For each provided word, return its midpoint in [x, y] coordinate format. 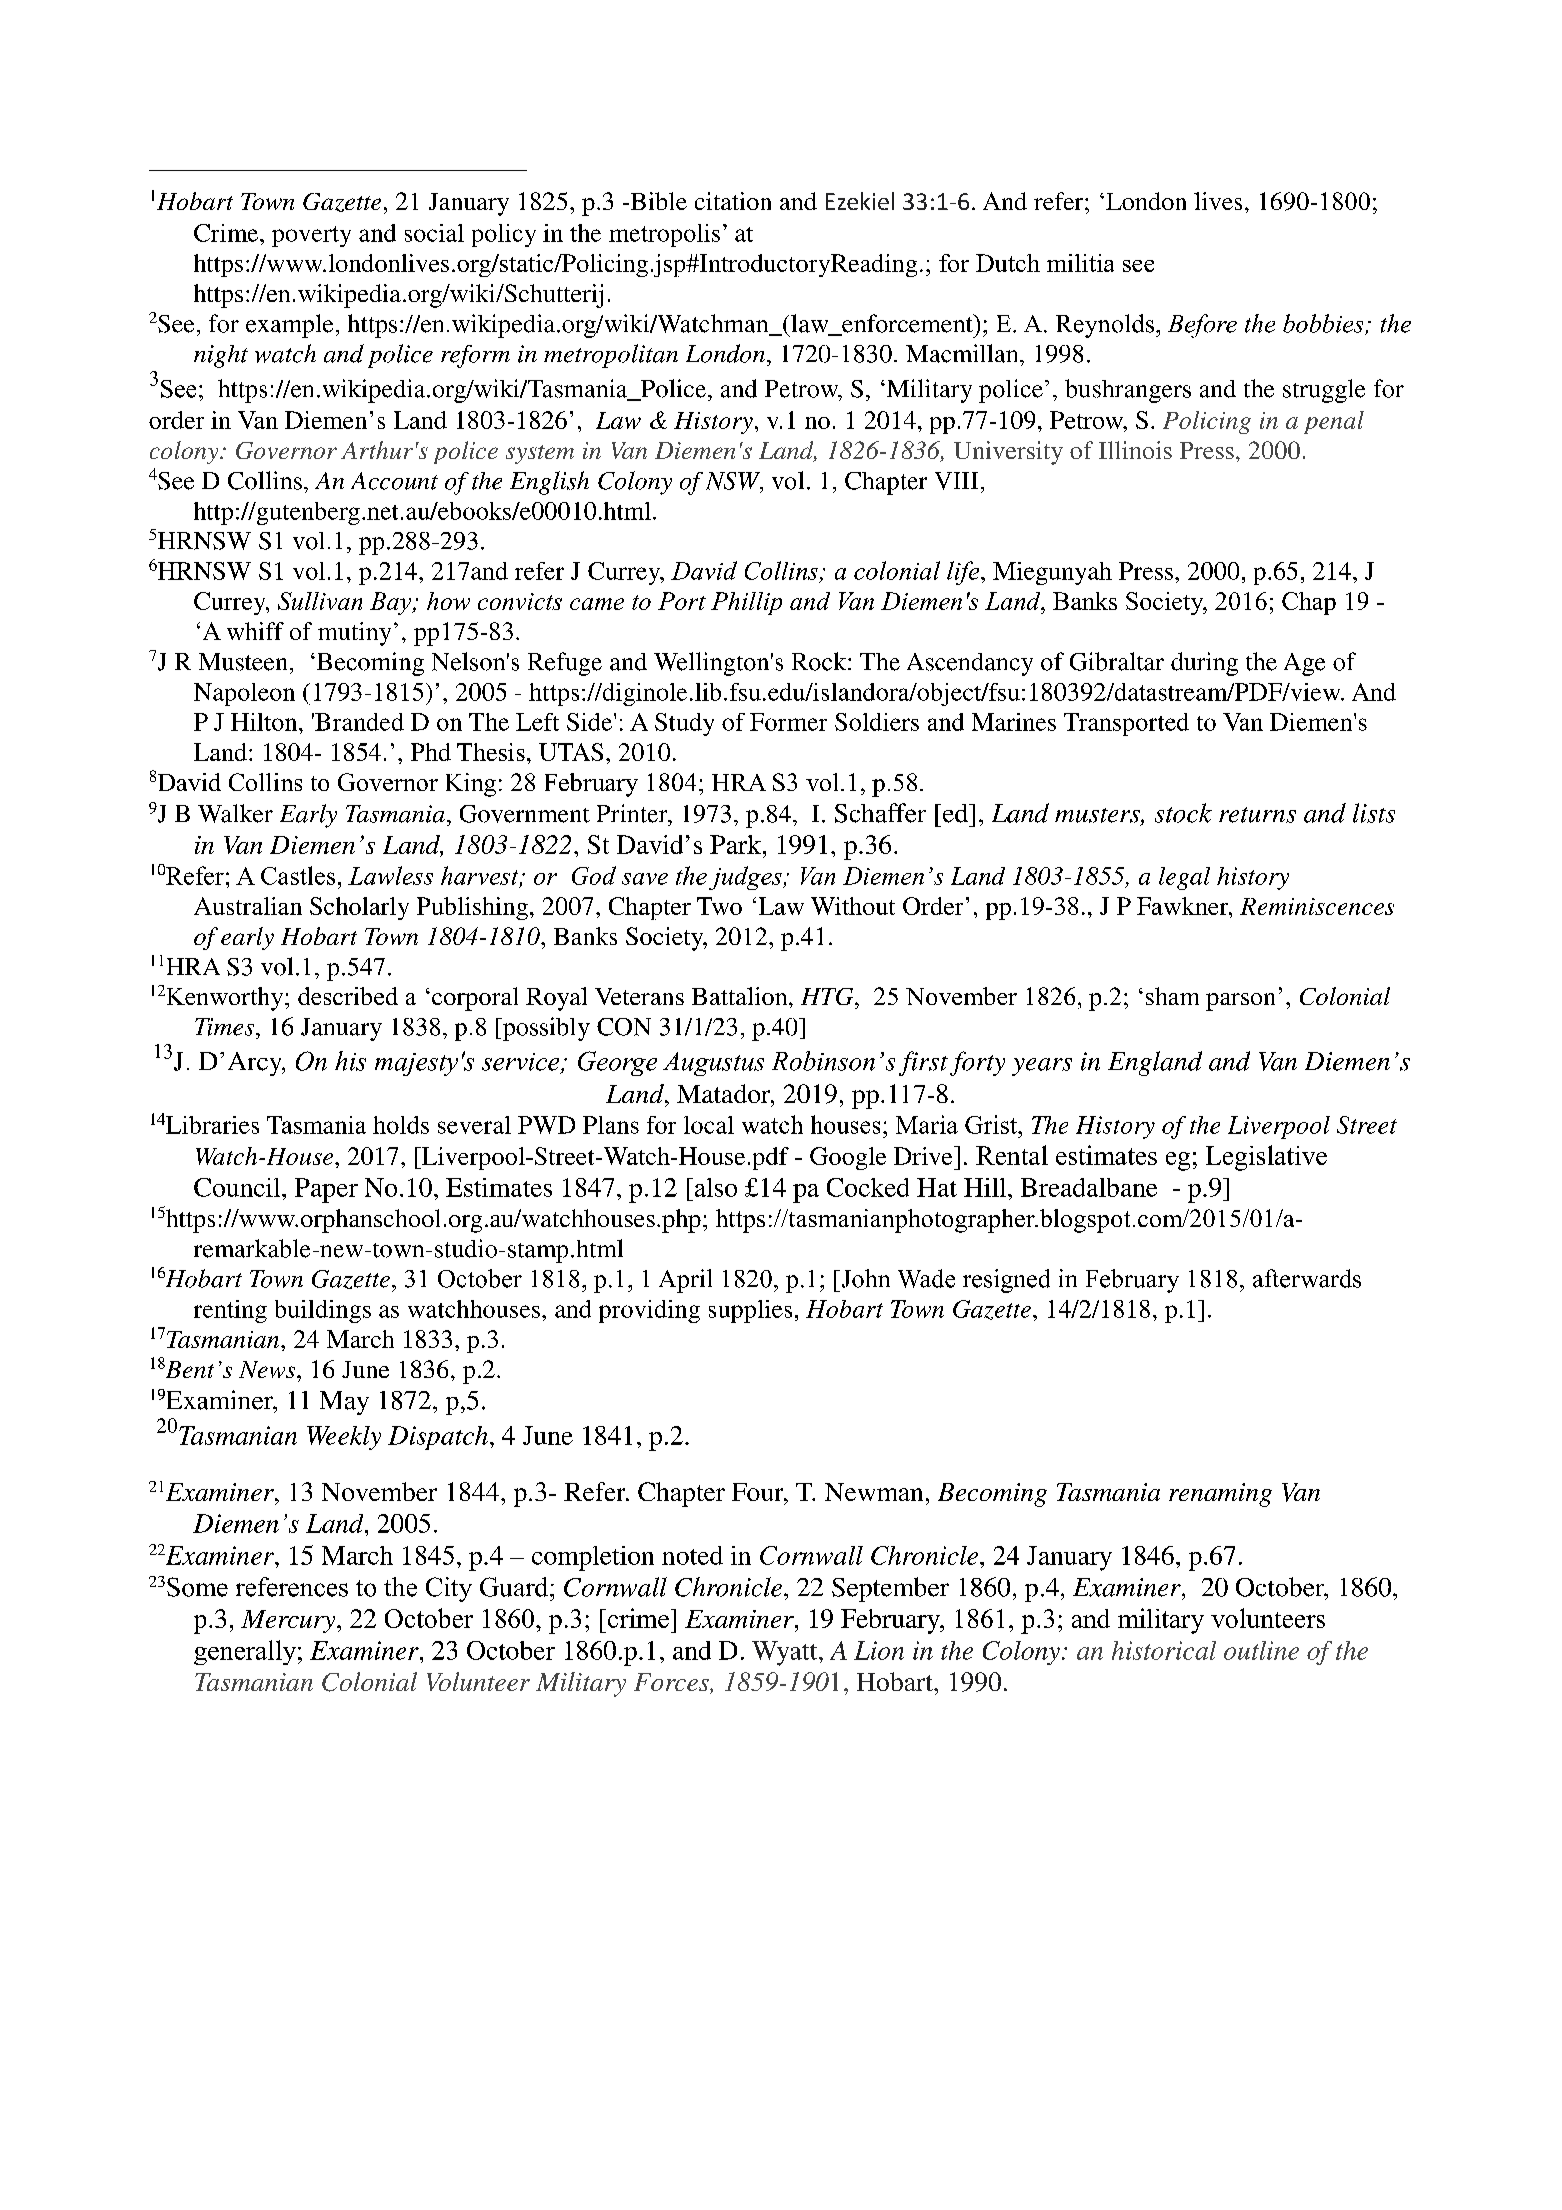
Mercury [289, 1621]
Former [788, 722]
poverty [311, 236]
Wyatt [786, 1653]
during [1204, 664]
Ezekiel [860, 201]
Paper [326, 1190]
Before [1202, 326]
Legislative [1266, 1158]
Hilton [265, 722]
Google [848, 1158]
